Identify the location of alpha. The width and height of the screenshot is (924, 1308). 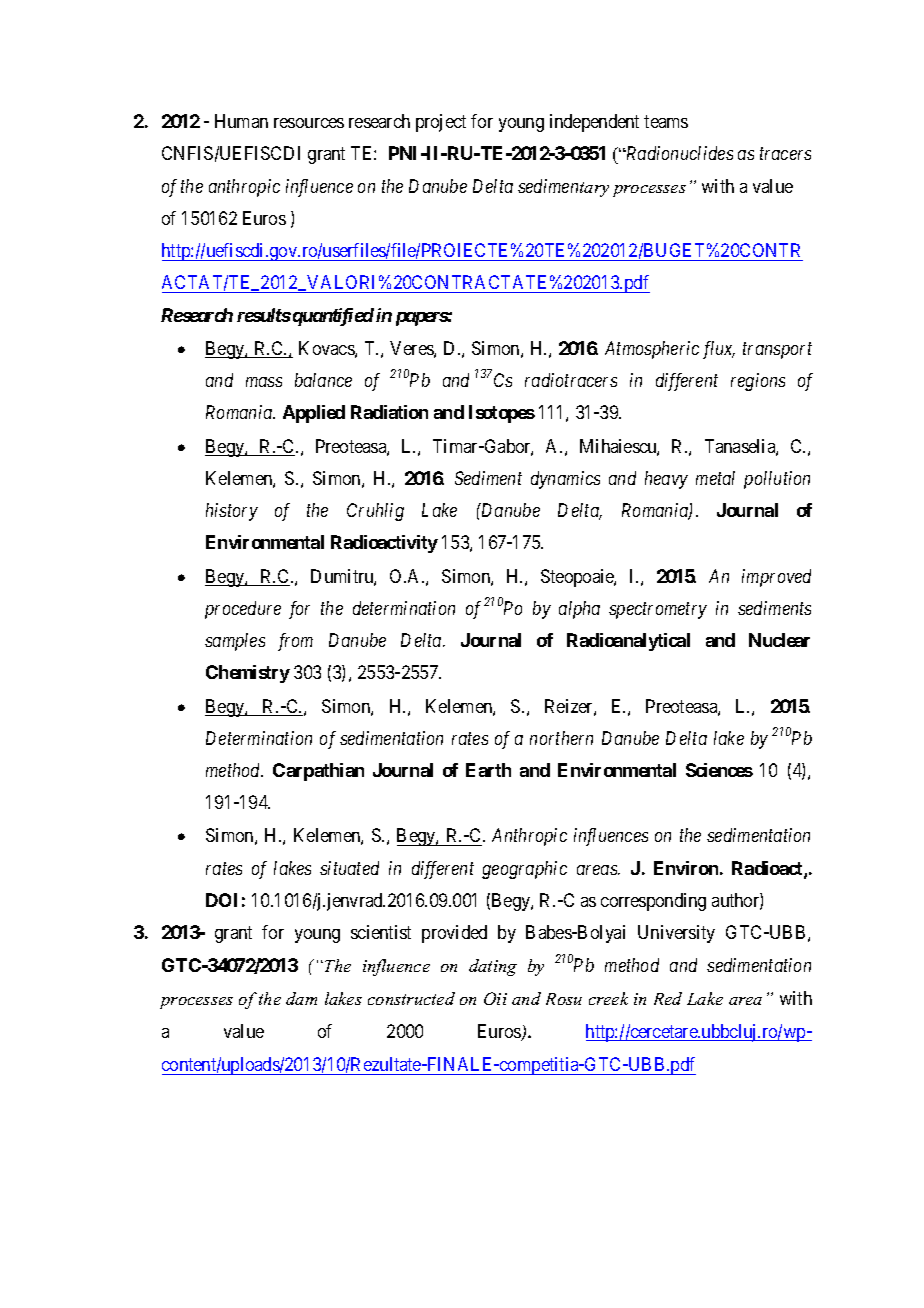
(579, 610).
